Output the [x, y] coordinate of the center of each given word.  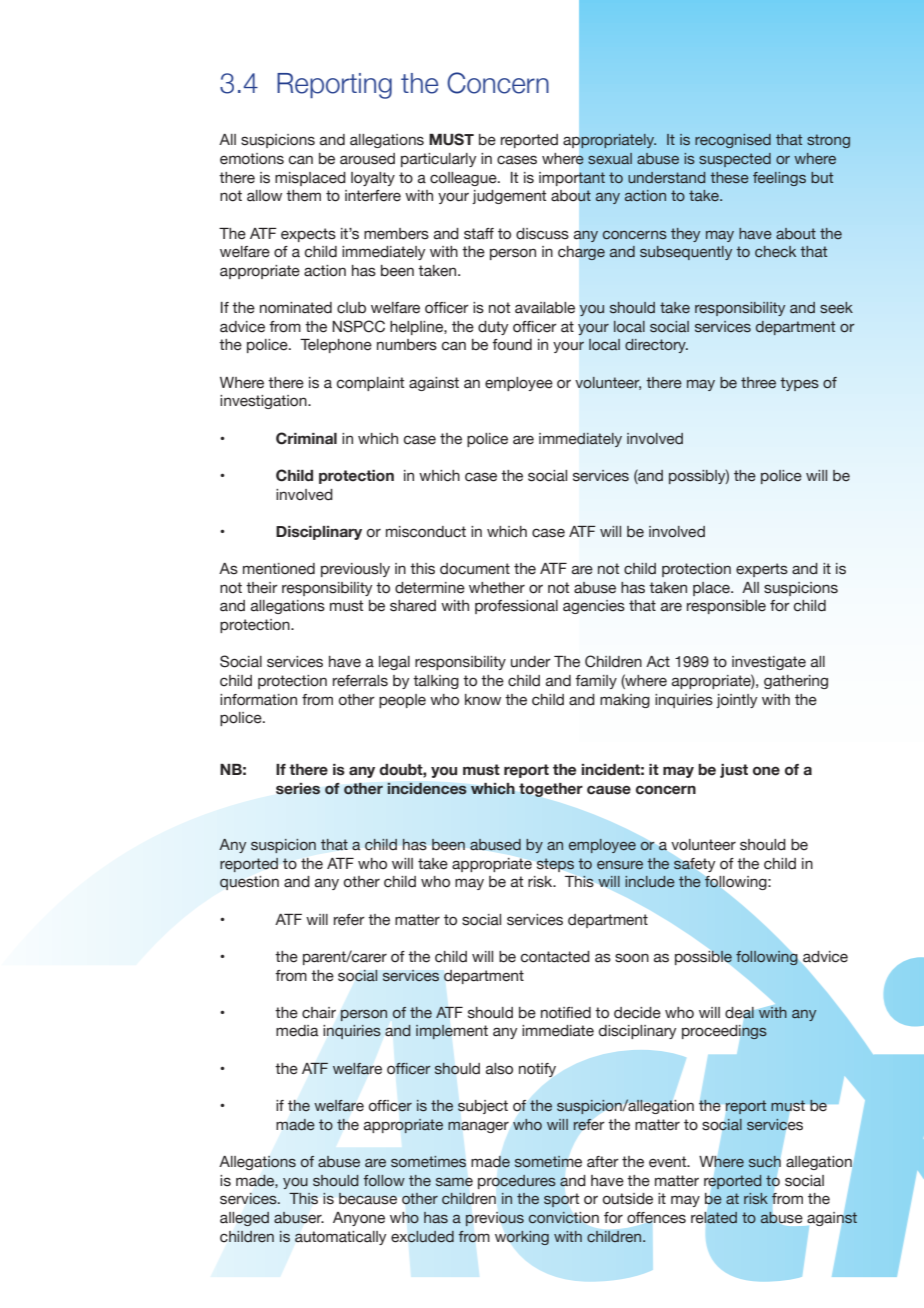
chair [319, 1013]
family [596, 682]
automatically [341, 1238]
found [512, 345]
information [258, 700]
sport [561, 1200]
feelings [779, 179]
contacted [555, 957]
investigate [769, 663]
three [758, 383]
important [572, 179]
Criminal [306, 438]
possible [703, 957]
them [303, 196]
